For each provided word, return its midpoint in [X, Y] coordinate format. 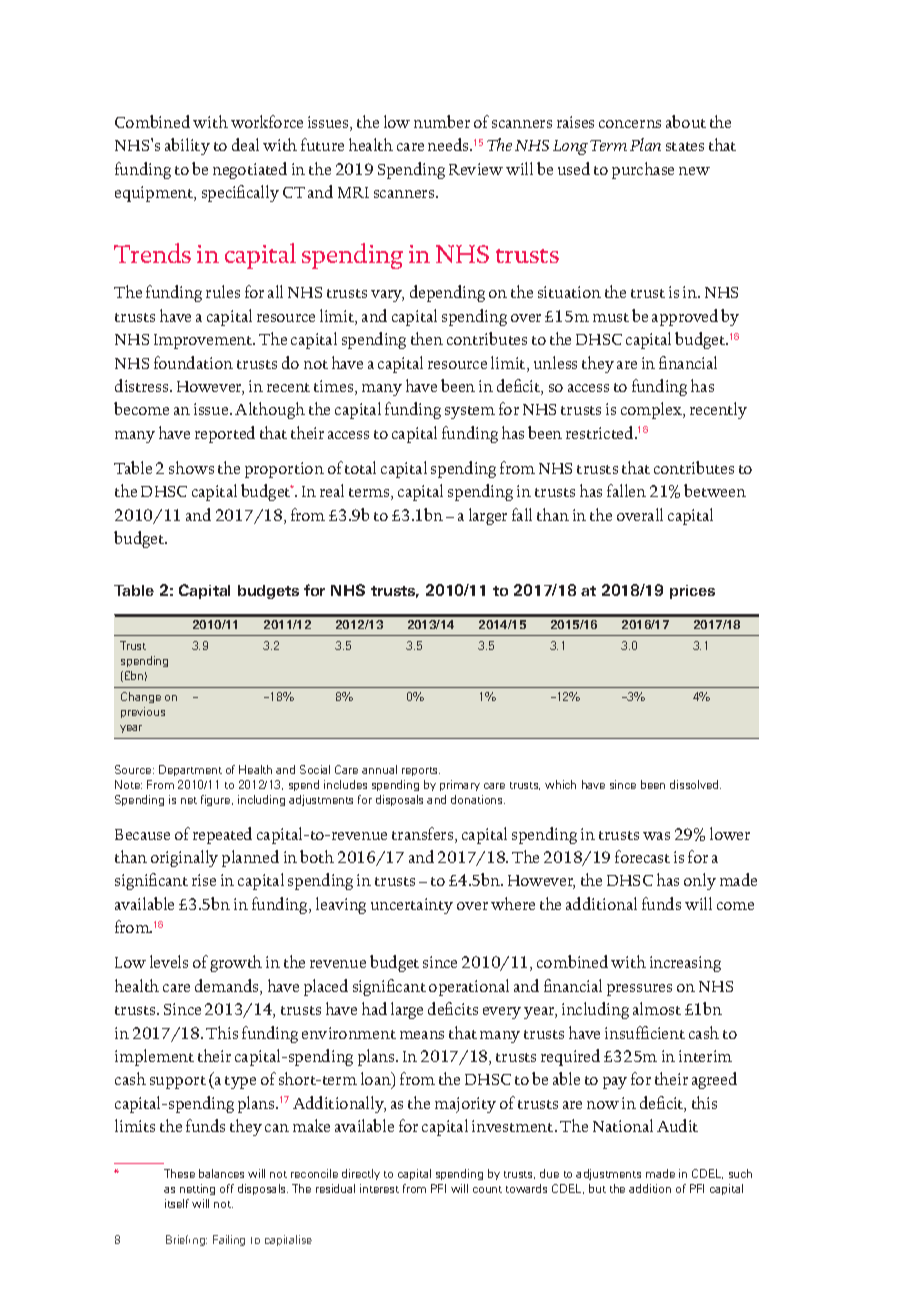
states [685, 146]
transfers [424, 835]
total [360, 467]
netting [197, 1189]
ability [187, 146]
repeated [222, 835]
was [656, 836]
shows [191, 467]
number [442, 121]
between [715, 490]
